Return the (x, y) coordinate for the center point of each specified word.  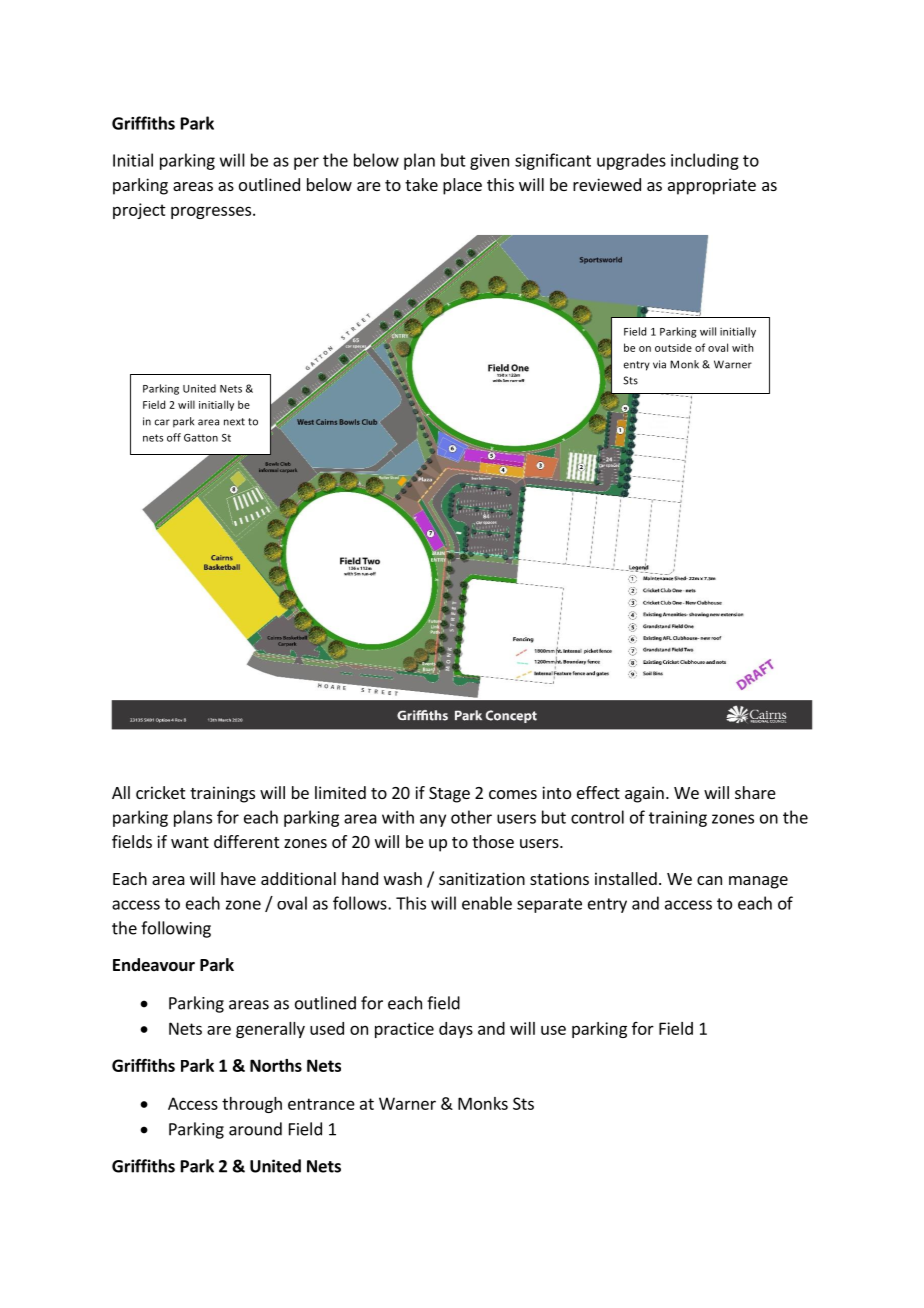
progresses (211, 212)
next (234, 422)
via (659, 364)
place (462, 186)
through (252, 1105)
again (644, 794)
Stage (449, 795)
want (190, 842)
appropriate (712, 186)
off (174, 437)
